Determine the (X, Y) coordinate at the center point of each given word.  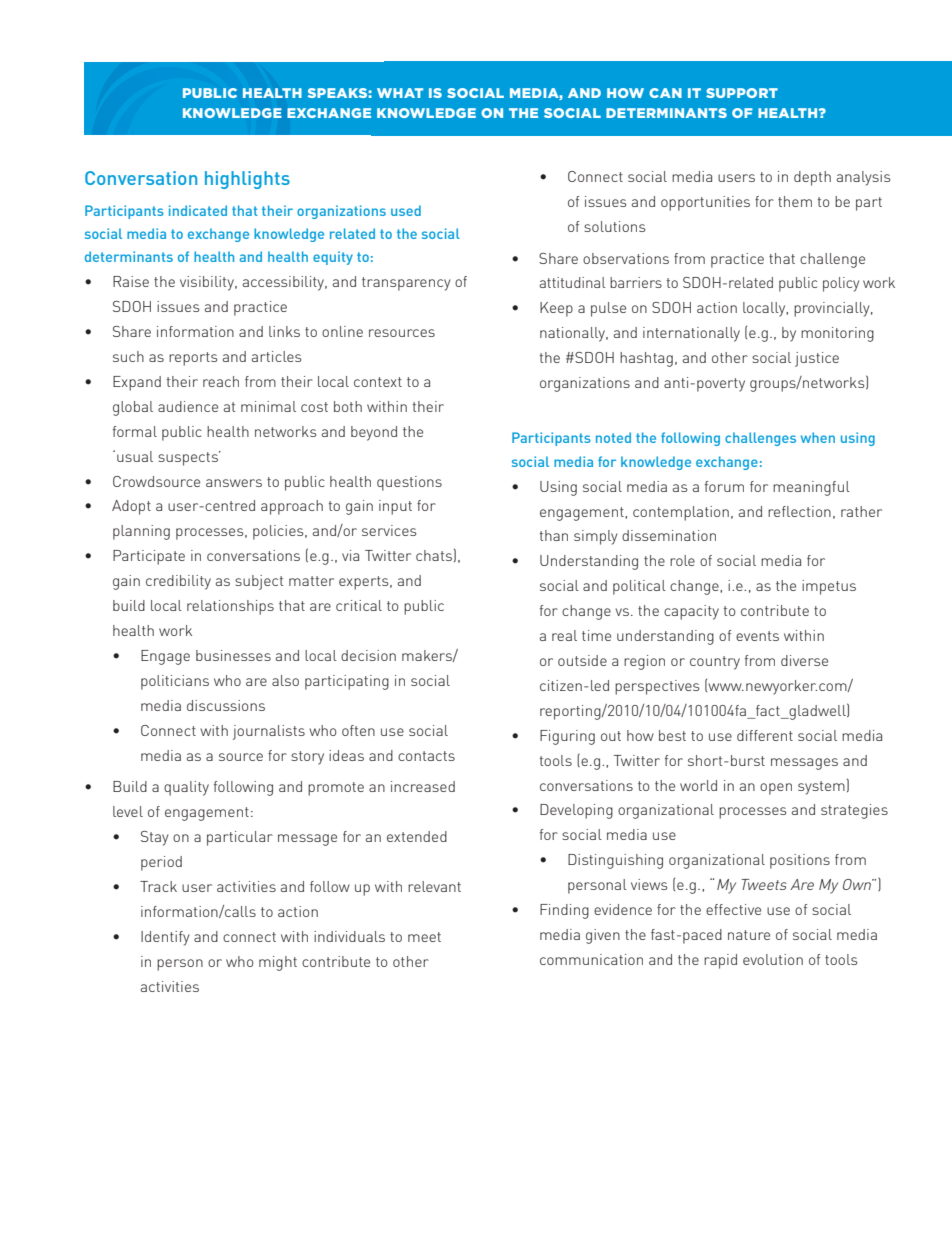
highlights (247, 180)
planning (141, 532)
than (554, 535)
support (742, 93)
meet (424, 937)
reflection (799, 511)
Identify (165, 938)
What (400, 93)
